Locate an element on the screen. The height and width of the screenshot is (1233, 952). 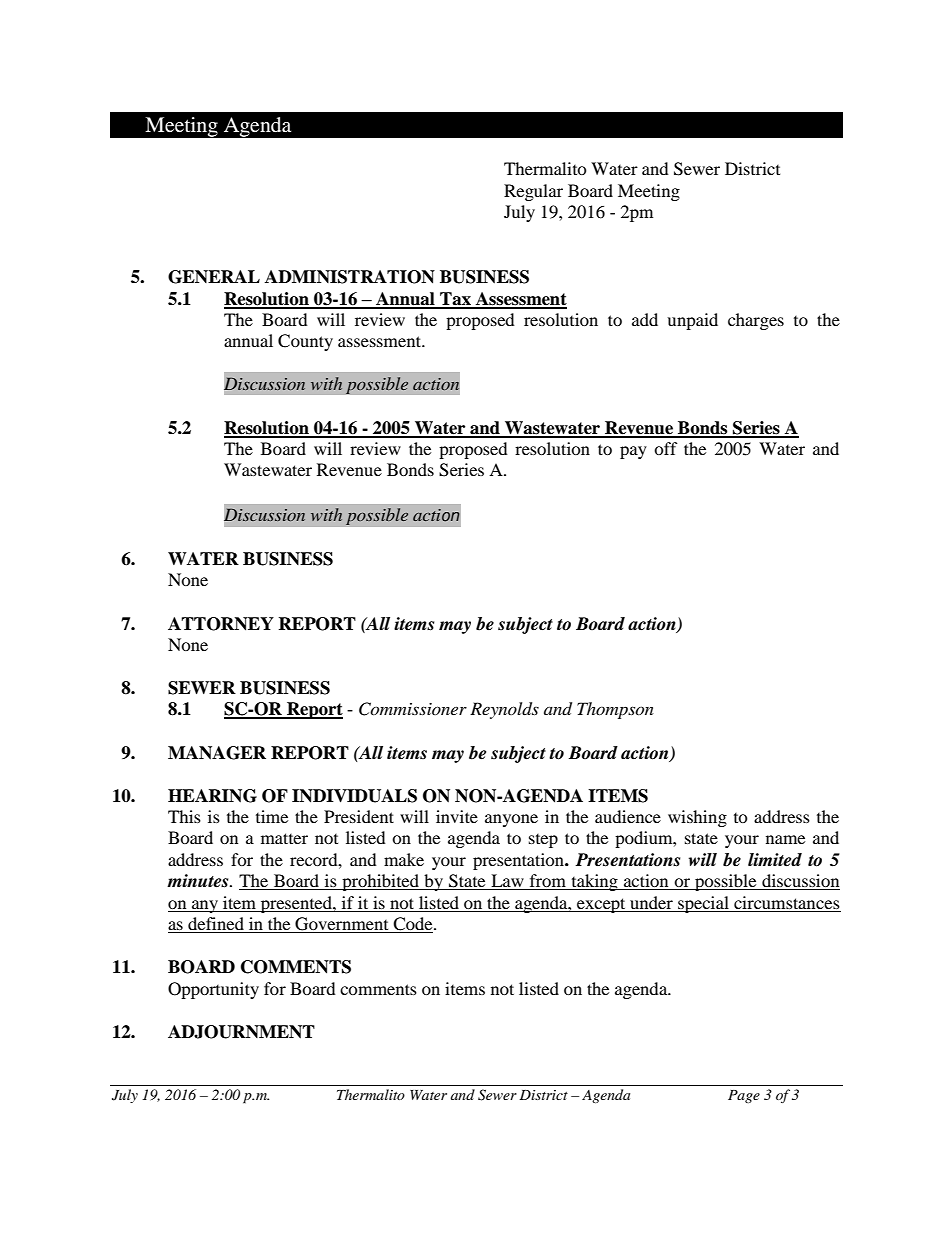
unpaid is located at coordinates (692, 321).
